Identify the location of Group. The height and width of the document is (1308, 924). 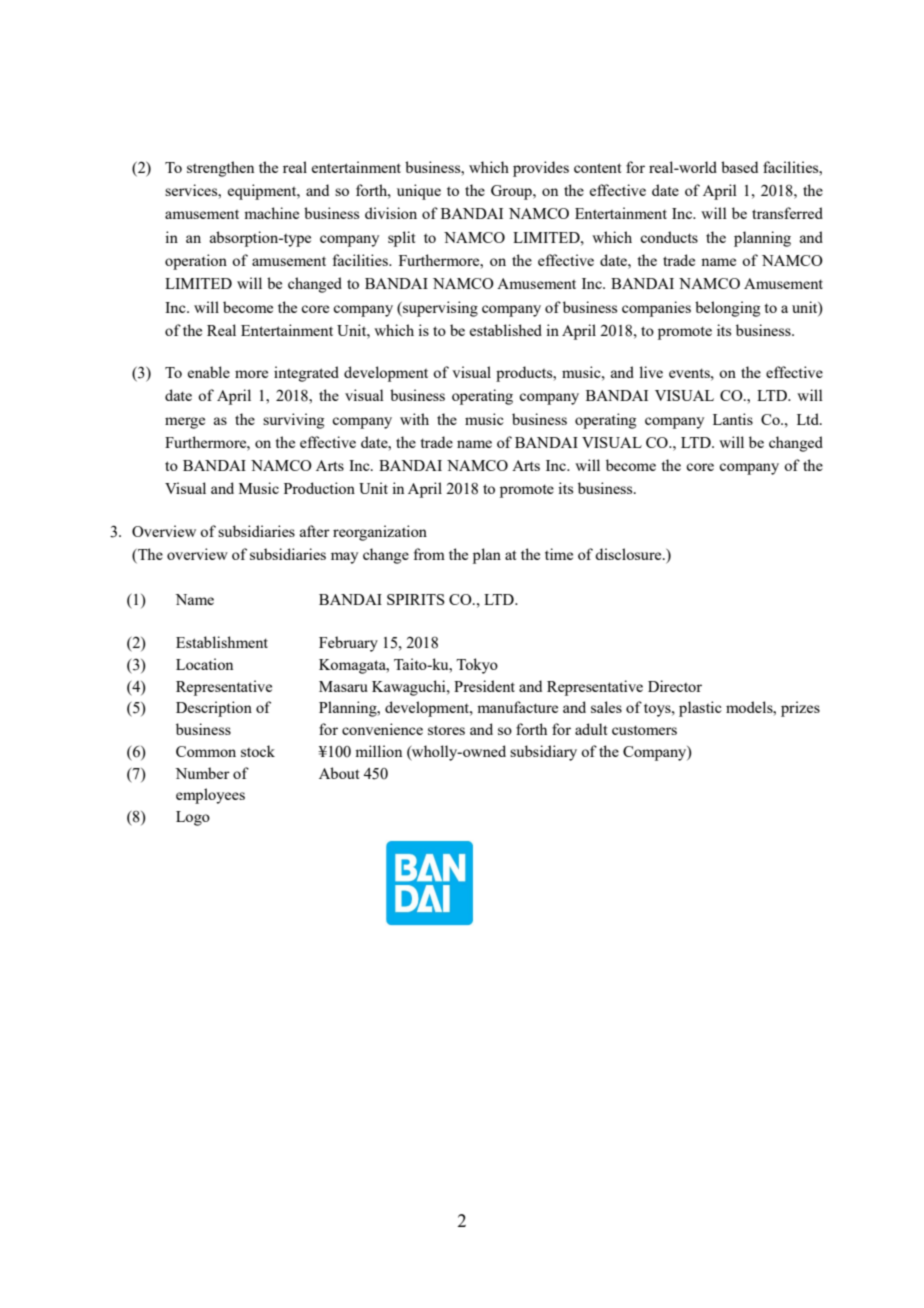
(512, 192).
